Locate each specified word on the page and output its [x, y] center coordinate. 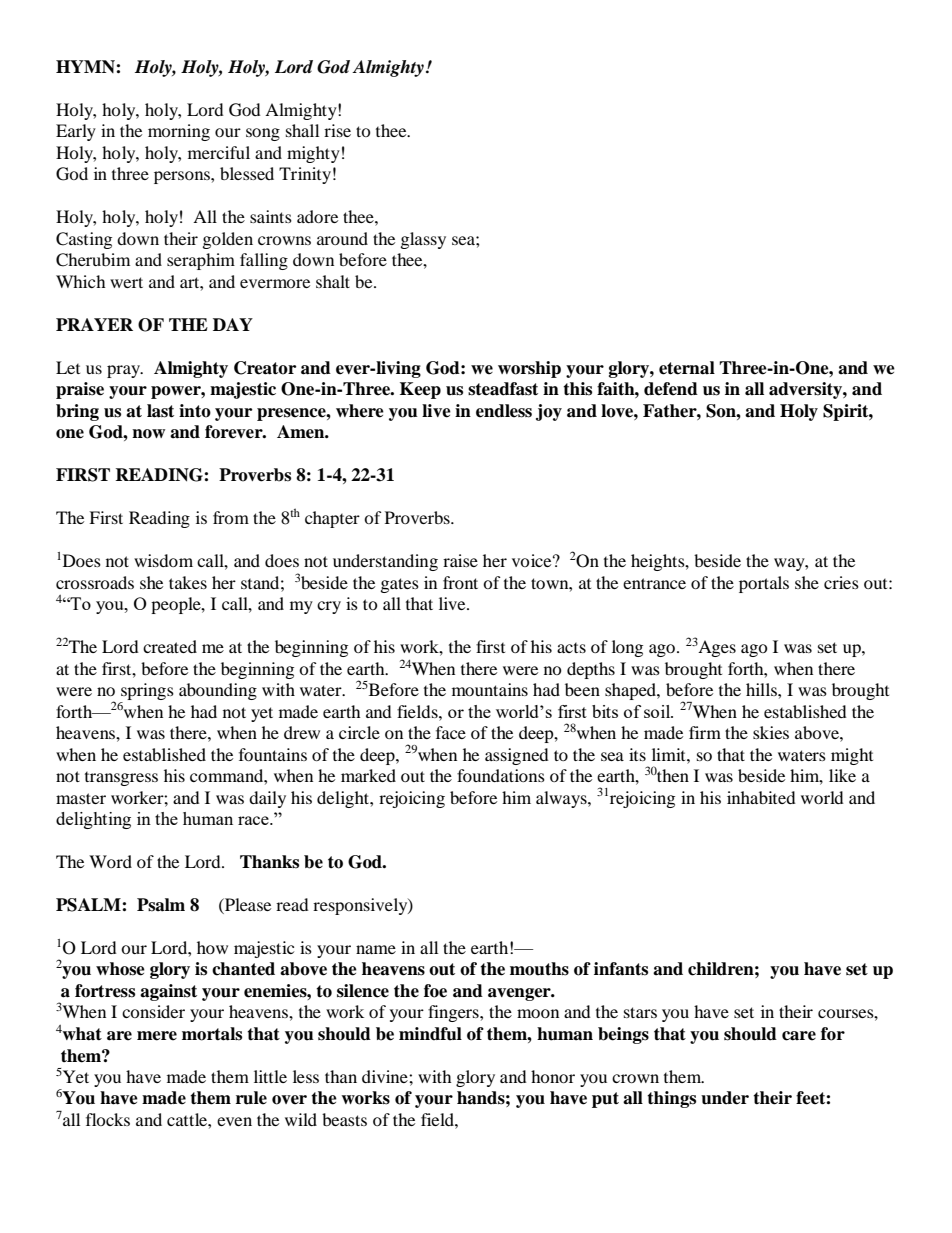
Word [110, 861]
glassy [423, 240]
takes [188, 582]
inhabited [761, 797]
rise [337, 130]
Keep [420, 390]
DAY [233, 324]
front [460, 582]
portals [764, 584]
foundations [501, 775]
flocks [108, 1119]
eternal [687, 368]
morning [179, 132]
